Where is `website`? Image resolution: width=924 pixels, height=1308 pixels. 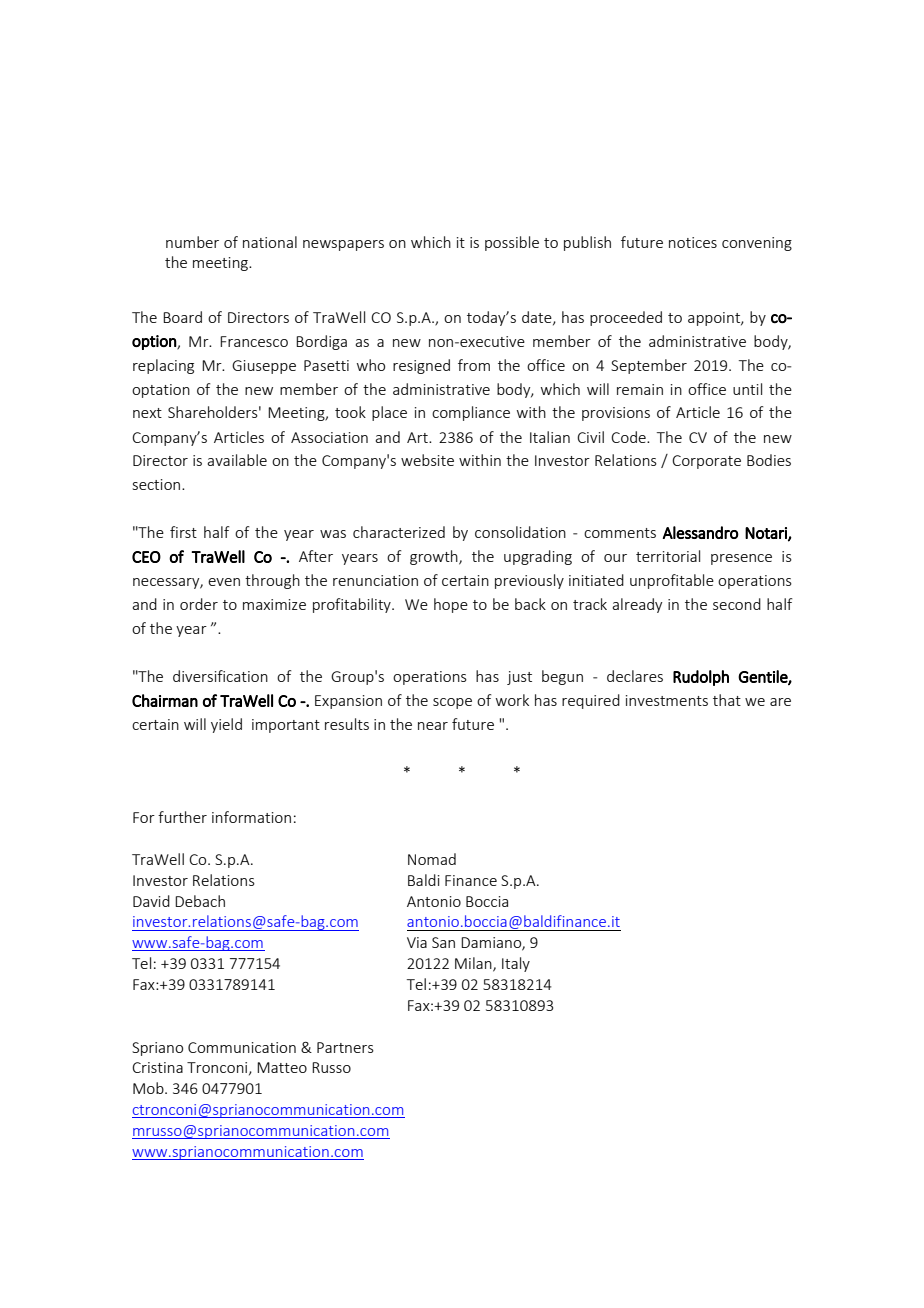
website is located at coordinates (427, 460).
